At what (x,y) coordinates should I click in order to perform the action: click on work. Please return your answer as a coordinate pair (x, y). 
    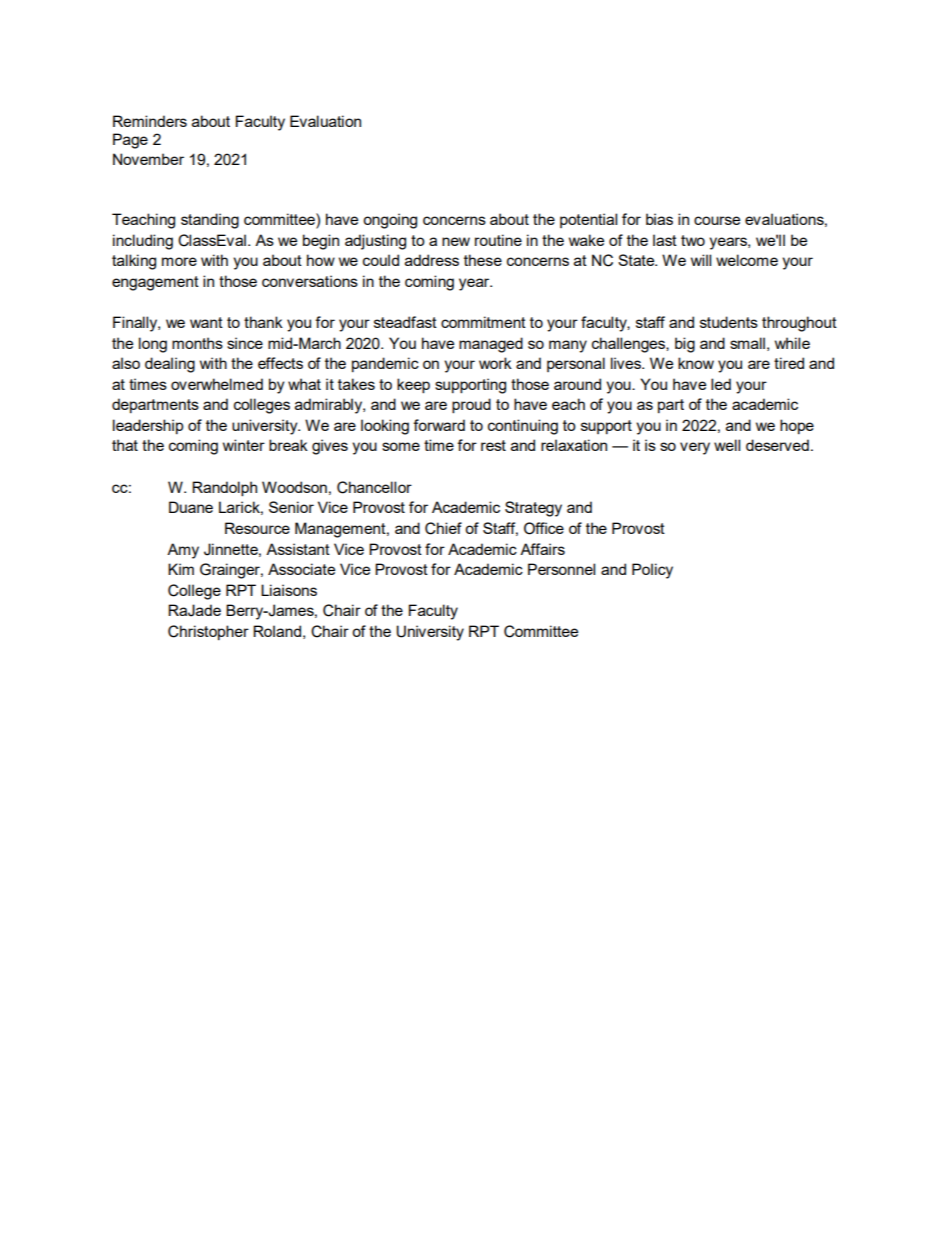
    Looking at the image, I should click on (495, 363).
